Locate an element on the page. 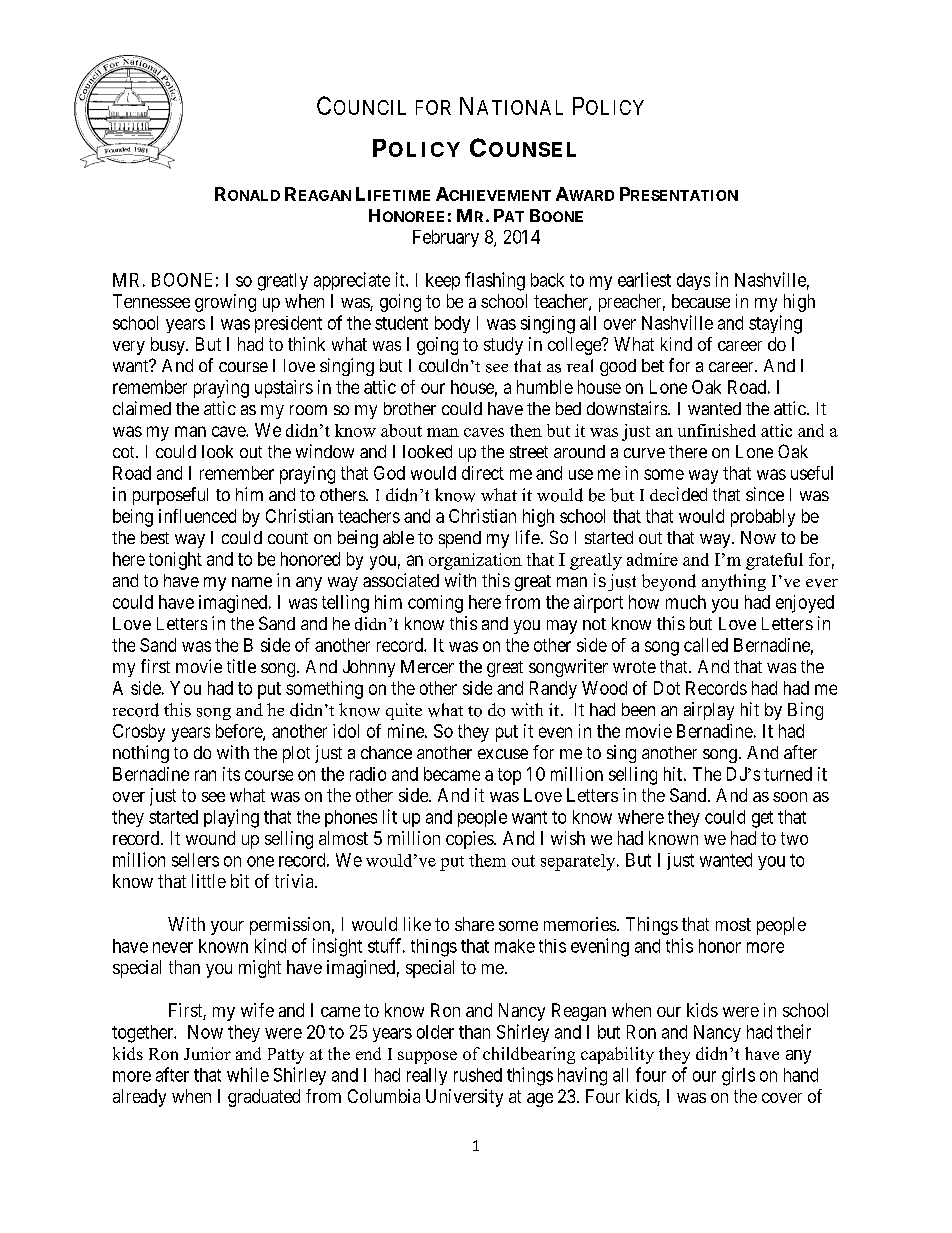  title is located at coordinates (241, 666).
